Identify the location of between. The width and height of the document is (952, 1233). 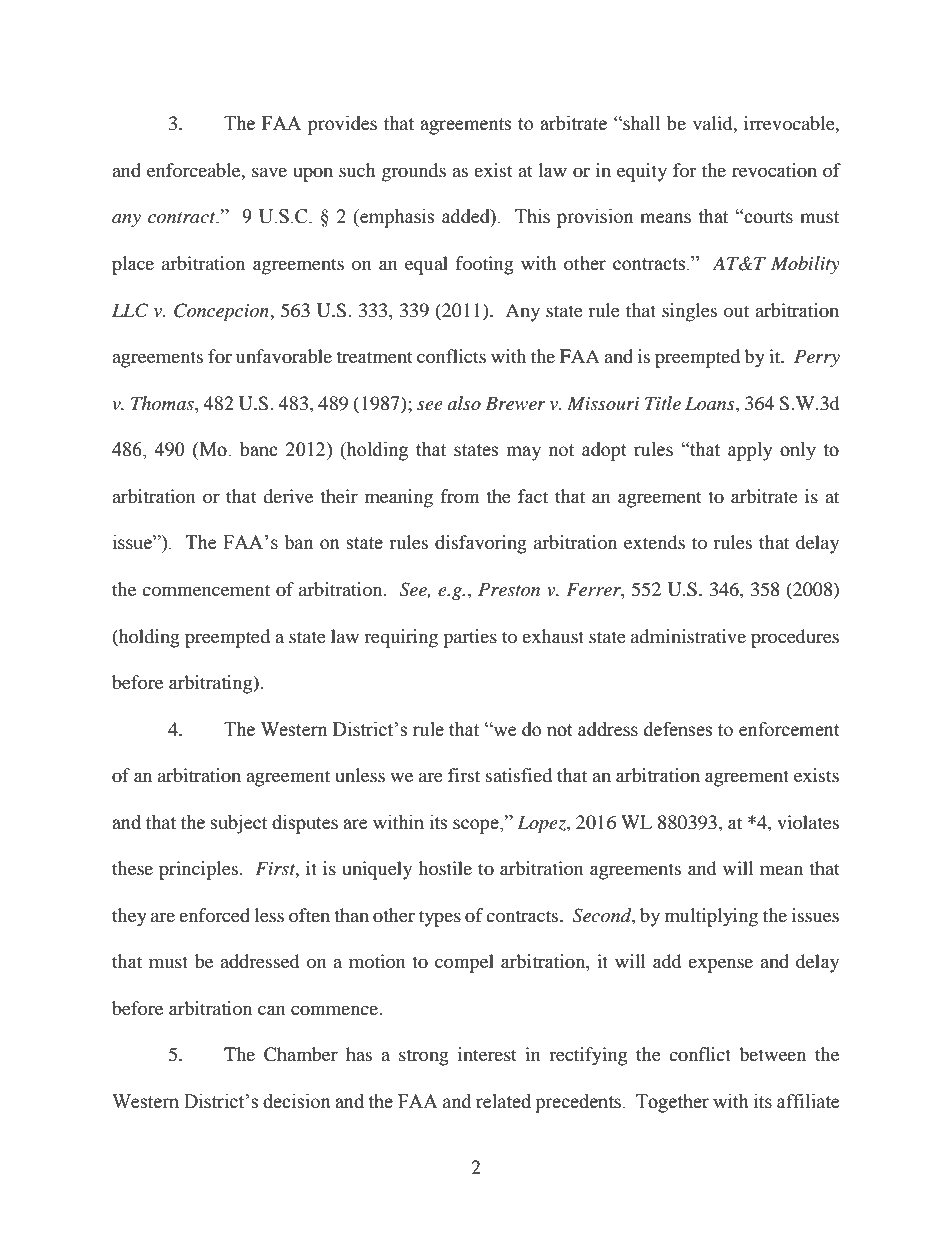
(772, 1054).
